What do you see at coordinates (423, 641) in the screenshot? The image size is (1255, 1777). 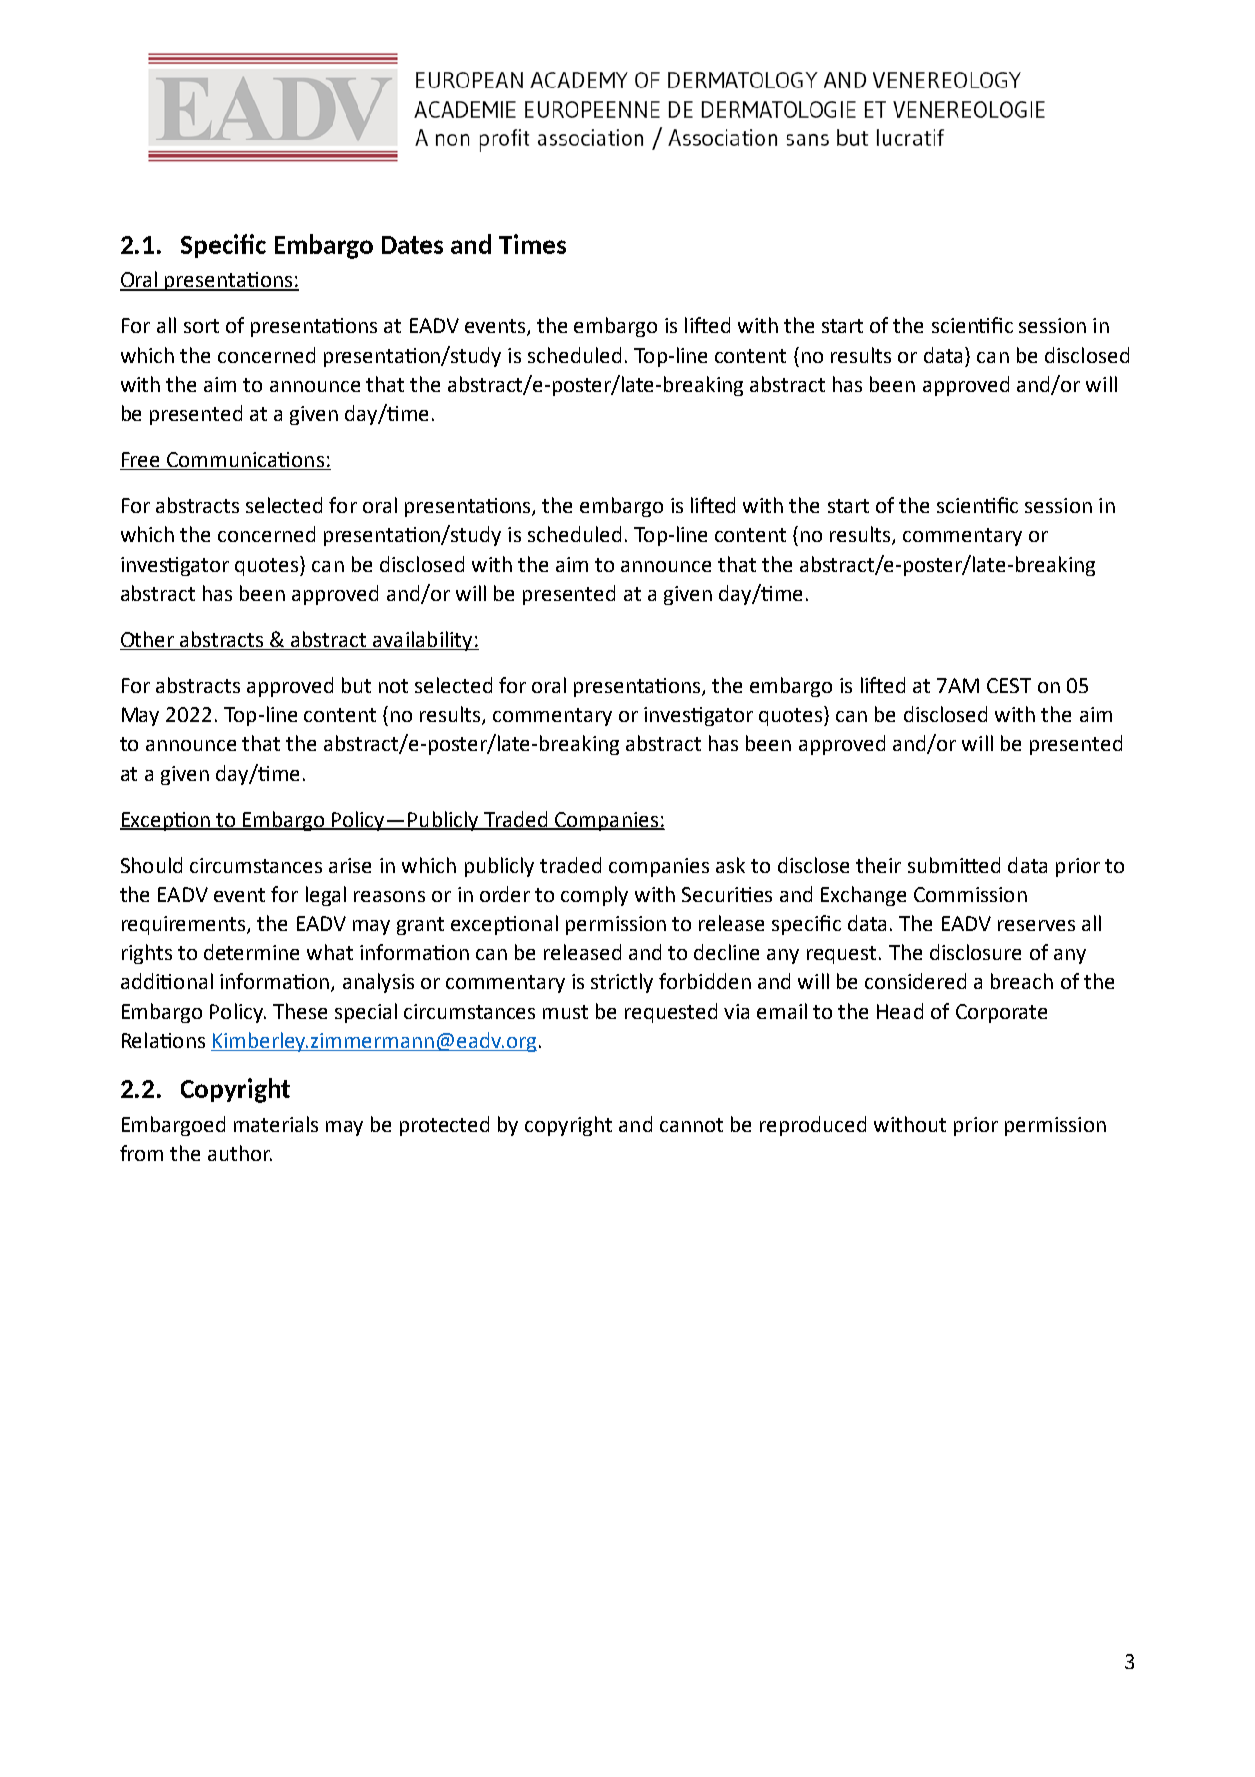 I see `availability` at bounding box center [423, 641].
